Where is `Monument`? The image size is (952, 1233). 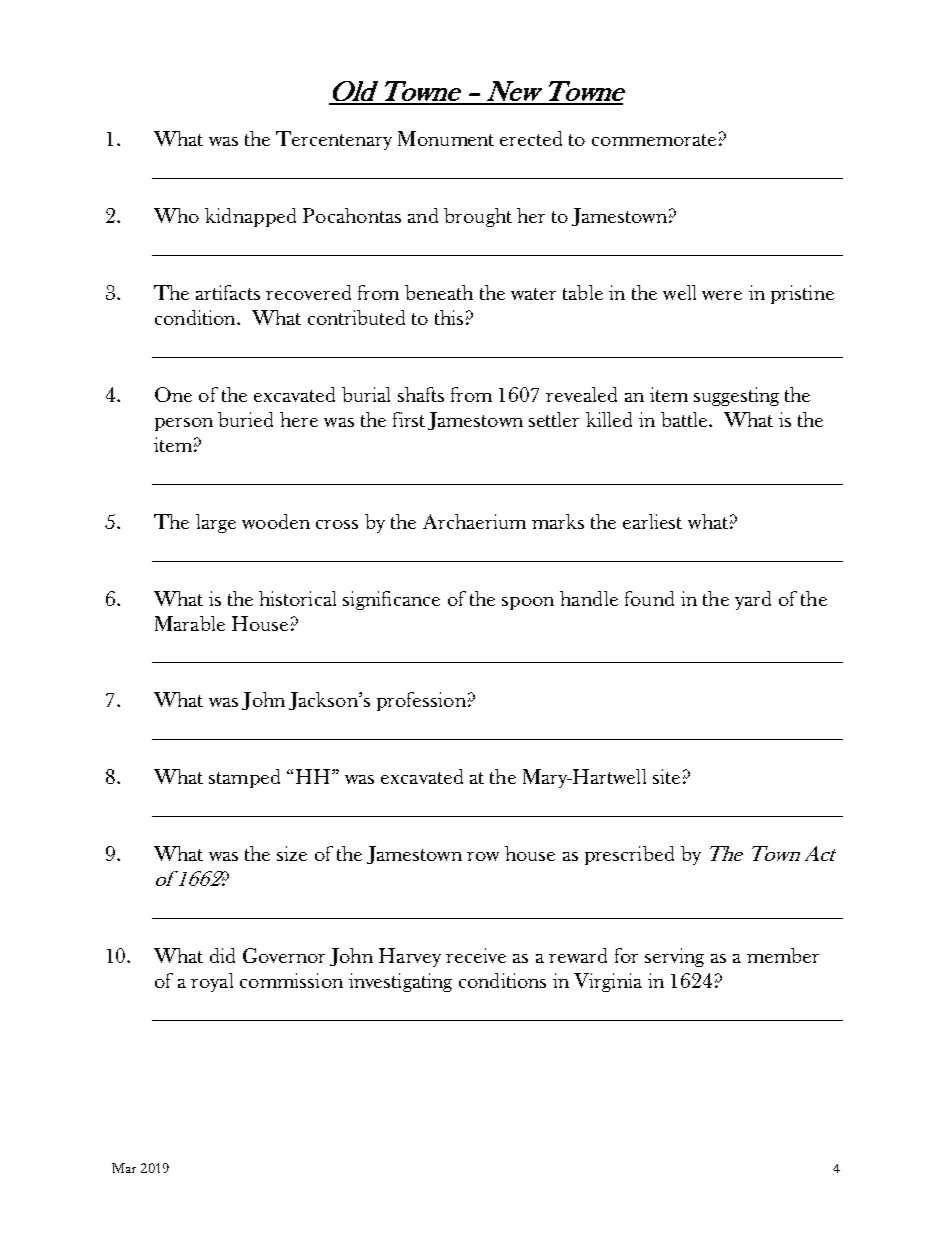 Monument is located at coordinates (446, 138).
